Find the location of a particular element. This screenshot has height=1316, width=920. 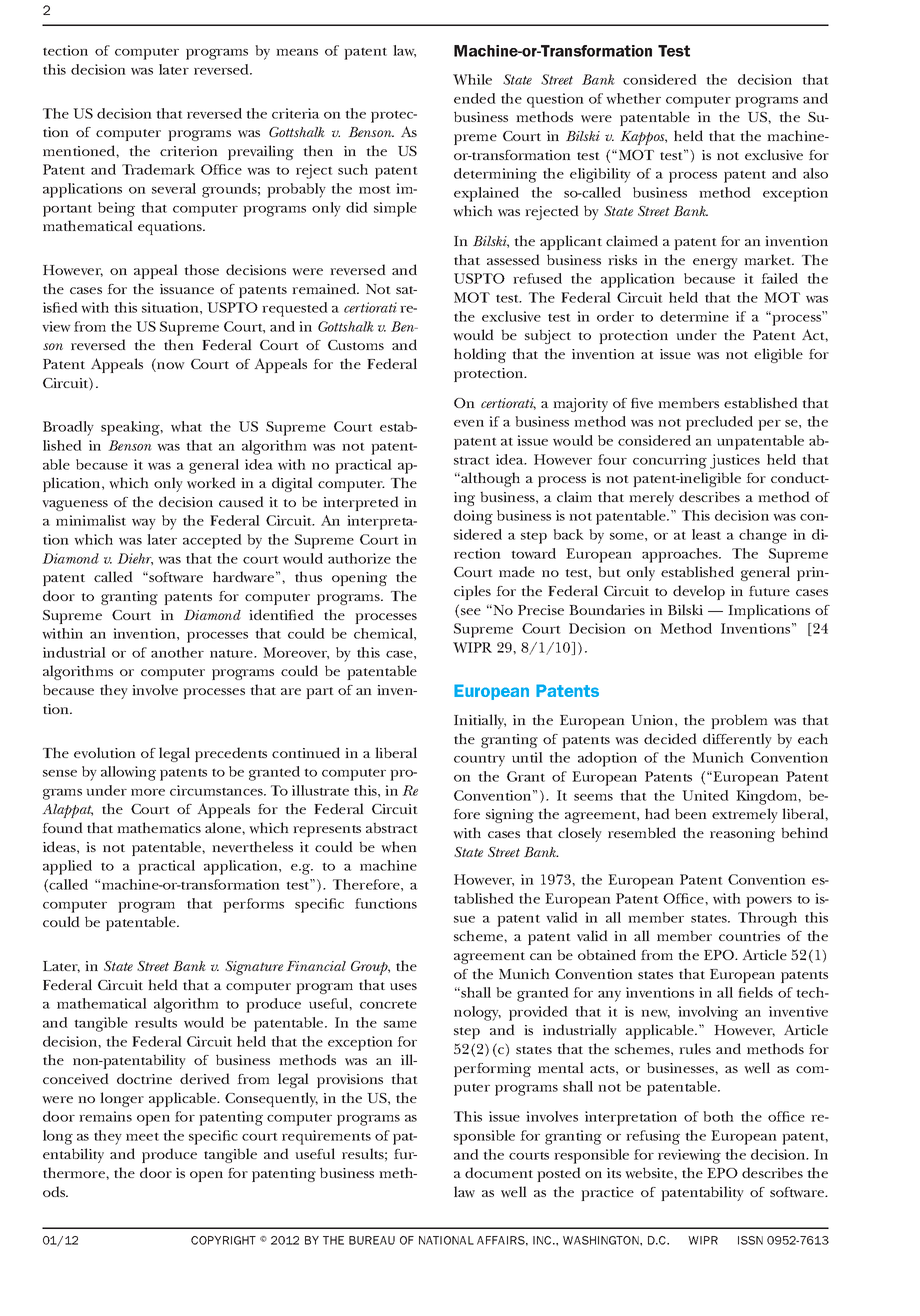

While is located at coordinates (472, 79).
